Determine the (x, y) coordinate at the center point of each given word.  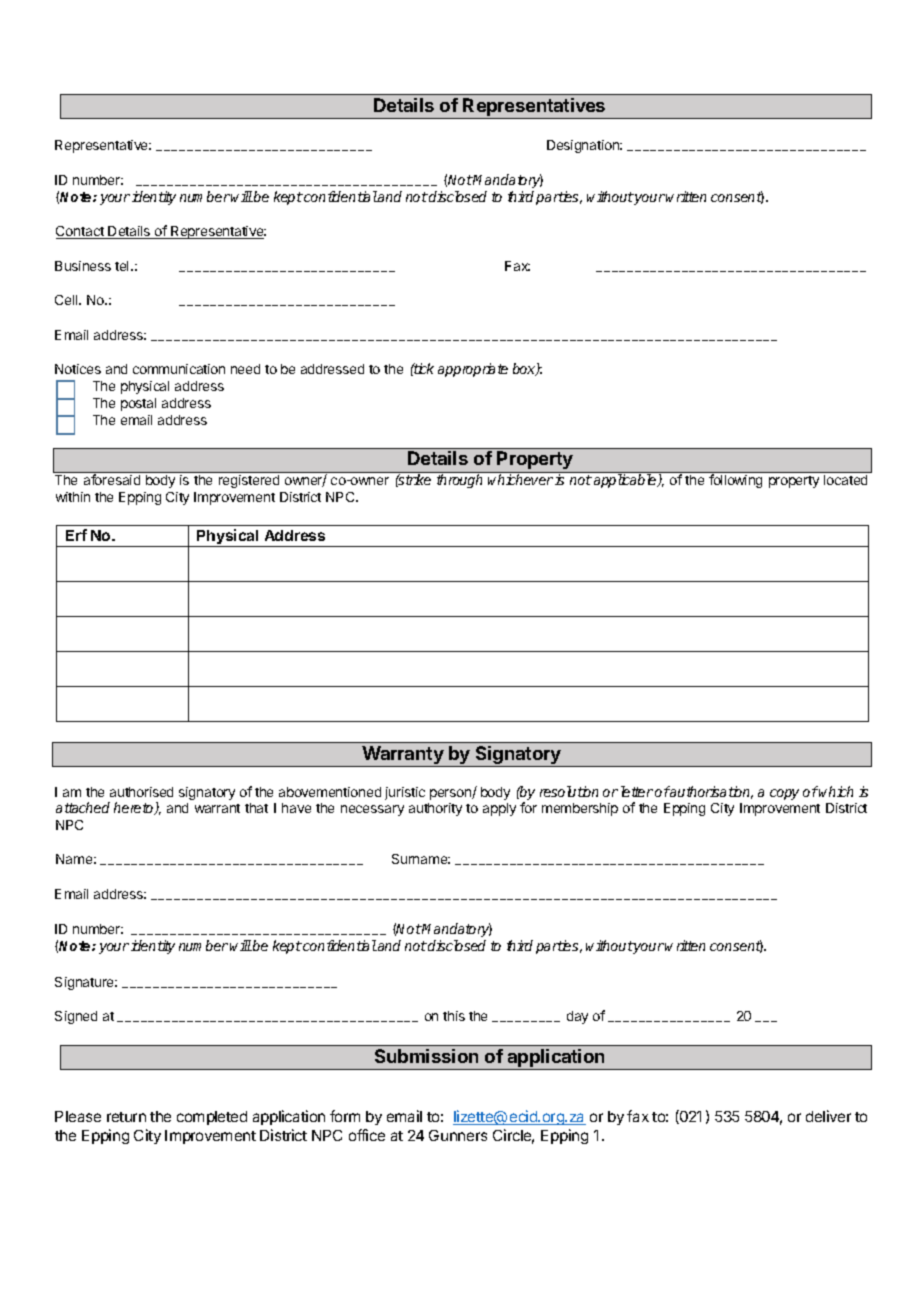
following (735, 481)
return (126, 1117)
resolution (569, 791)
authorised (141, 792)
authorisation (711, 792)
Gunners (458, 1135)
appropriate (473, 370)
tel (123, 266)
